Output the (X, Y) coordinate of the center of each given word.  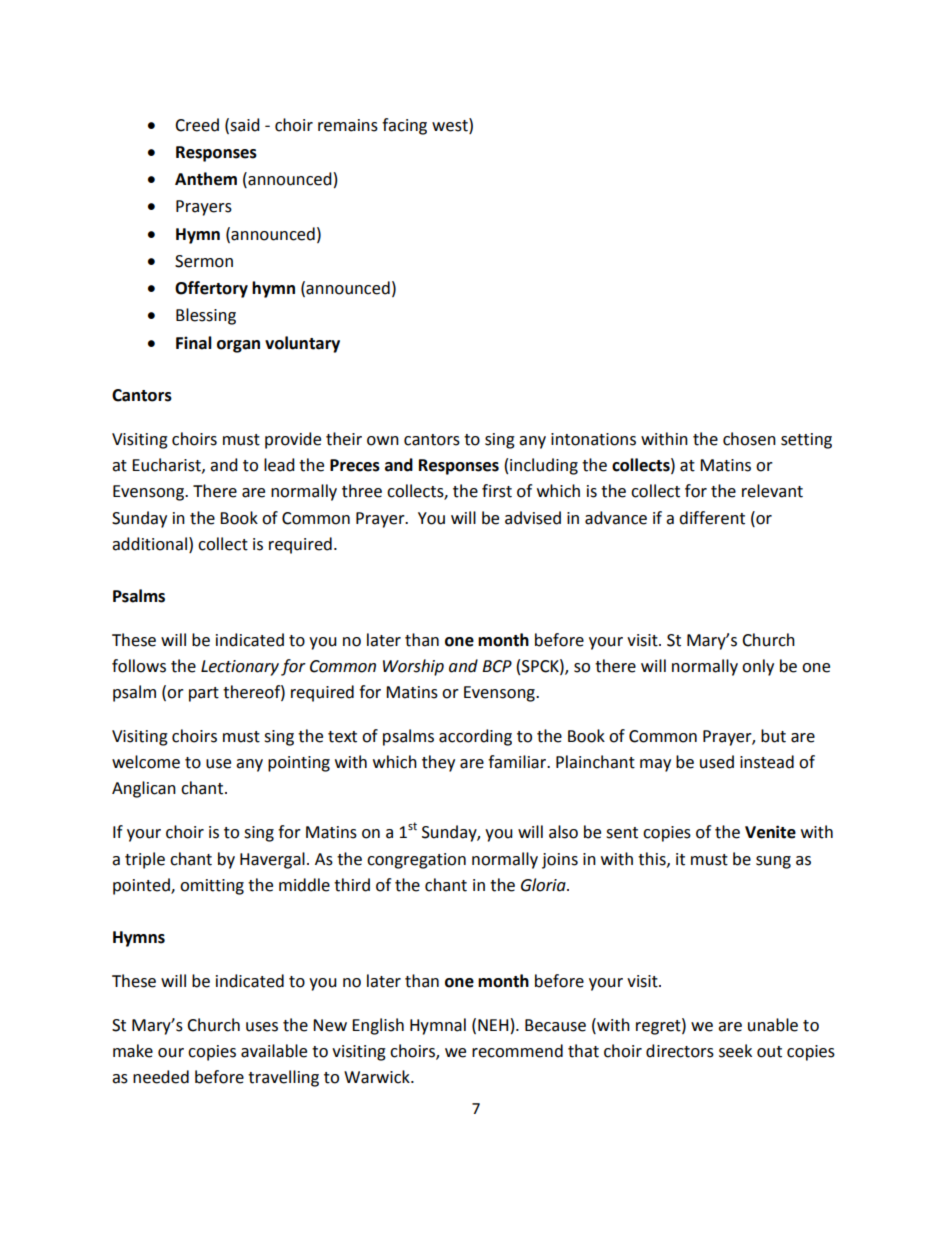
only (758, 667)
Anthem (206, 179)
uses (262, 1027)
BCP (497, 666)
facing (404, 126)
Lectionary (240, 668)
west (451, 125)
